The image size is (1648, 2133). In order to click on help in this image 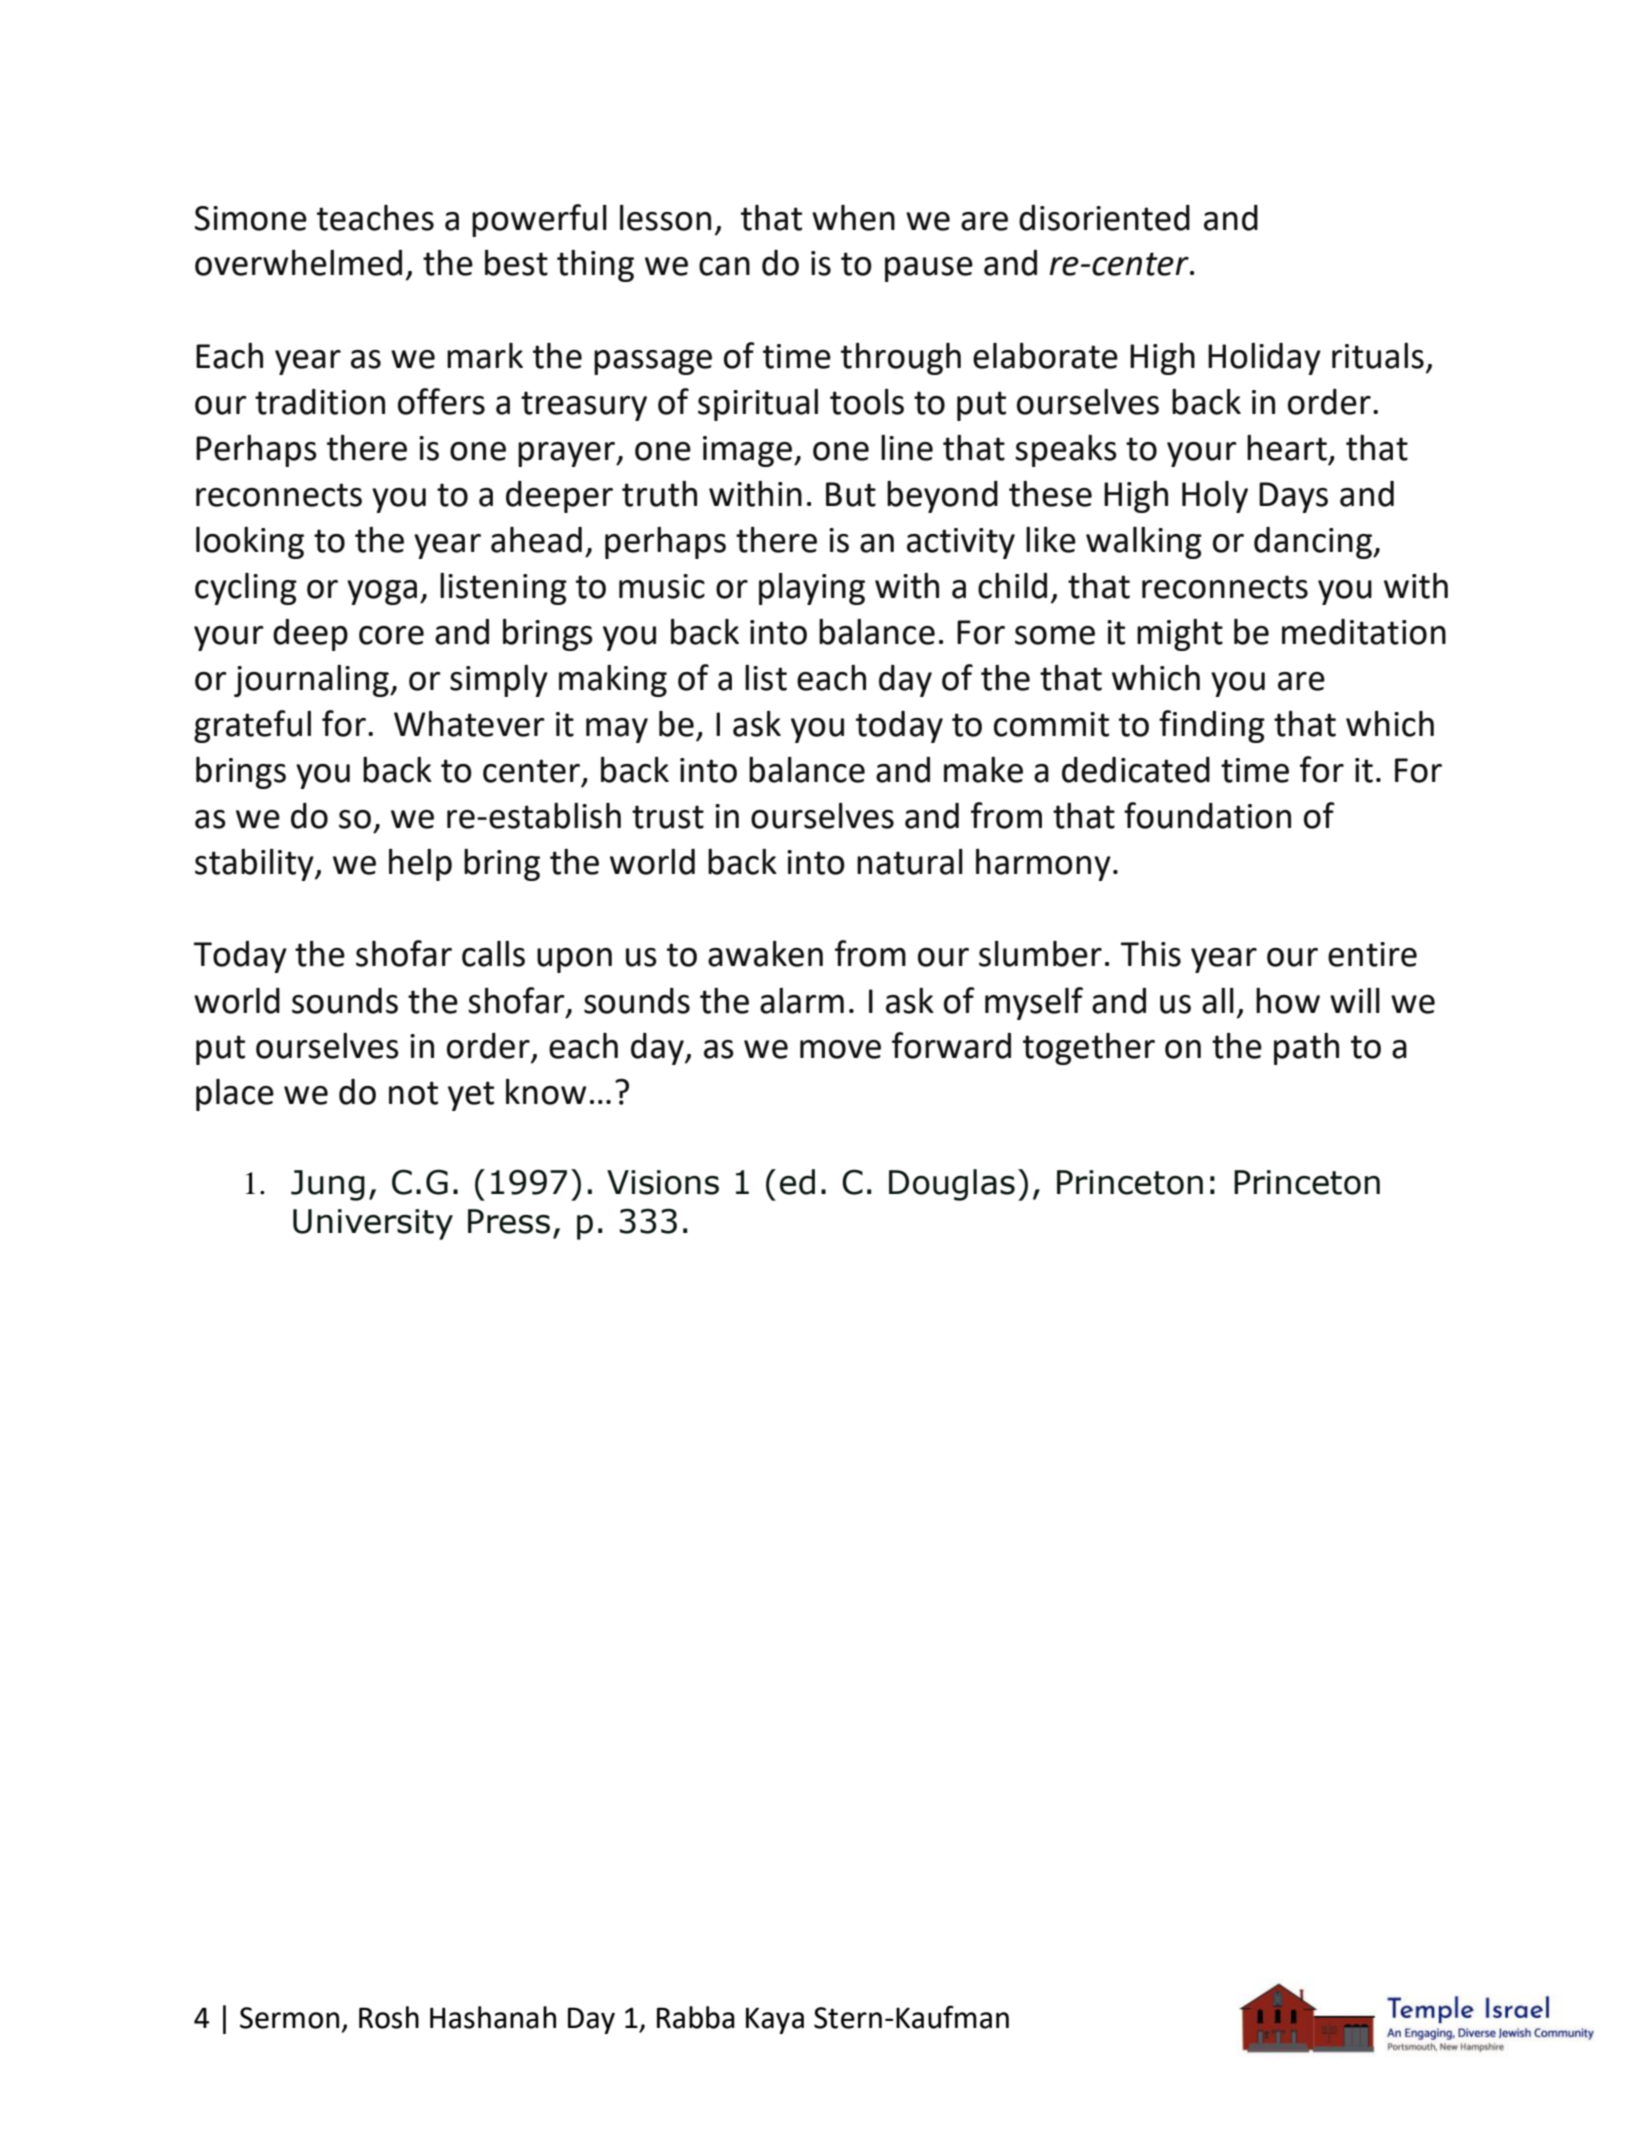, I will do `click(420, 865)`.
